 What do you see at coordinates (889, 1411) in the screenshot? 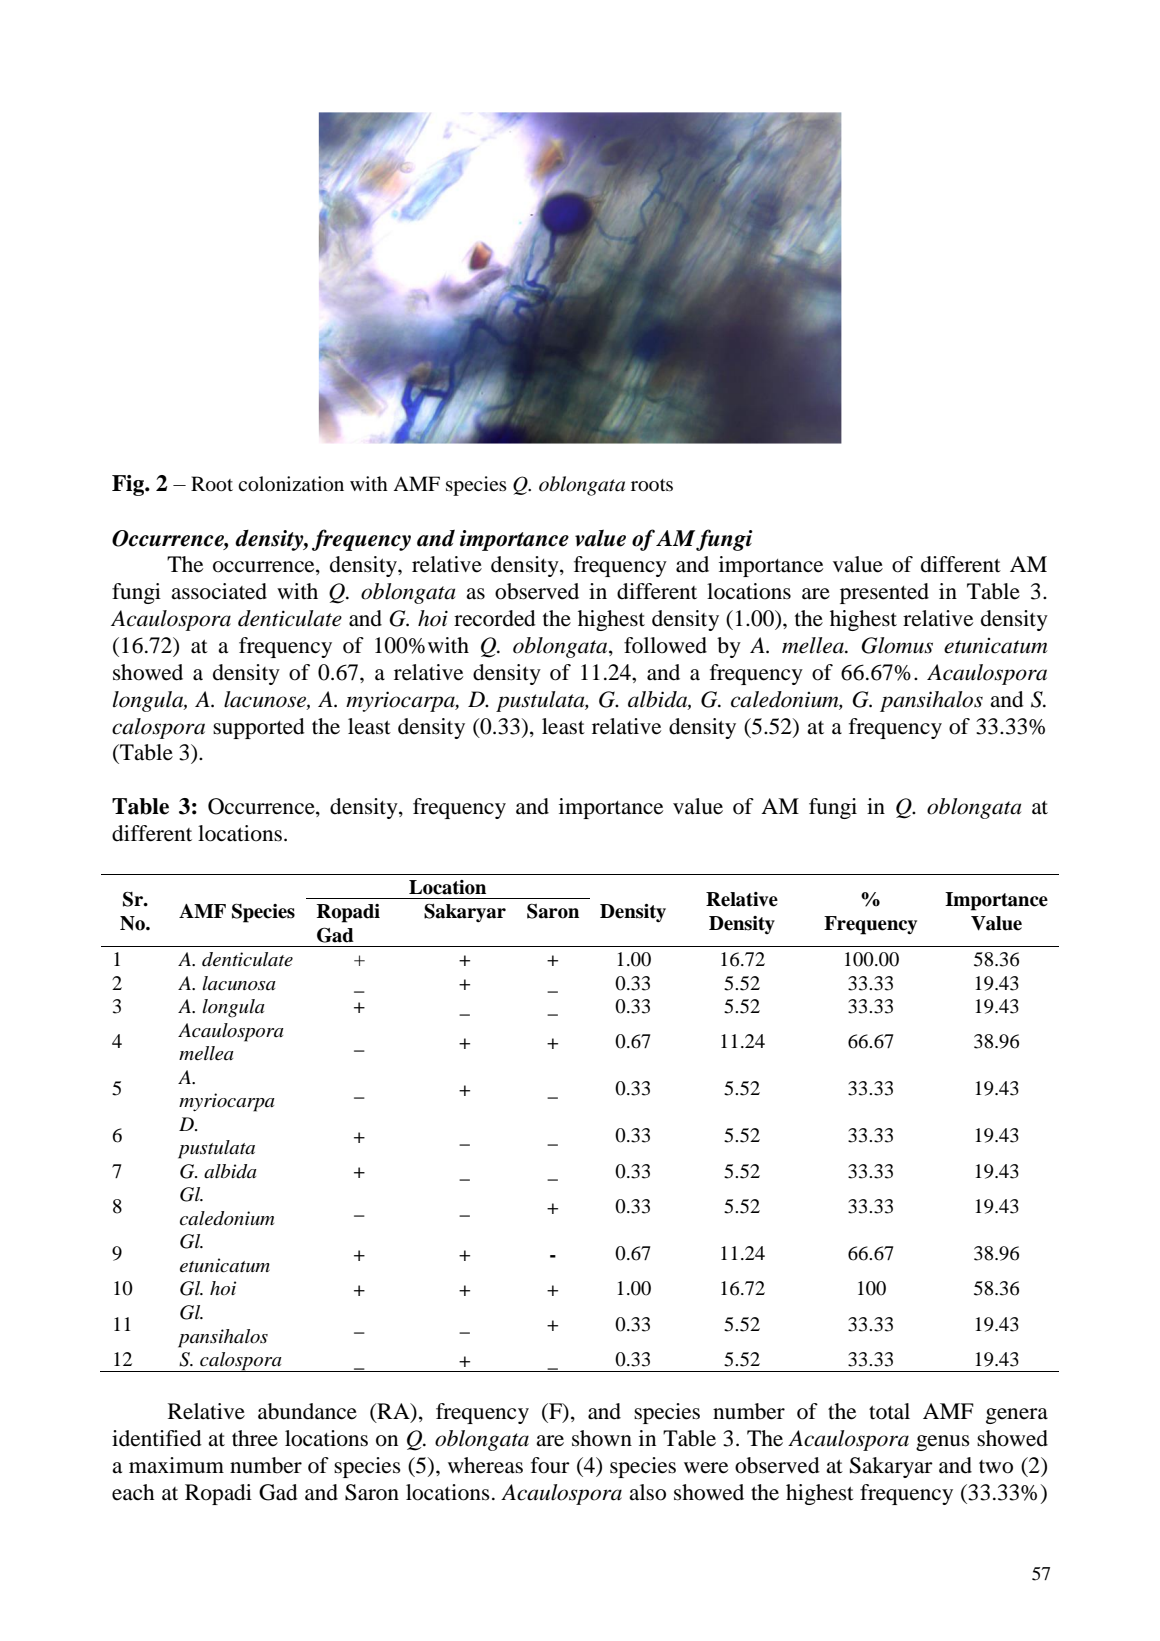
I see `total` at bounding box center [889, 1411].
